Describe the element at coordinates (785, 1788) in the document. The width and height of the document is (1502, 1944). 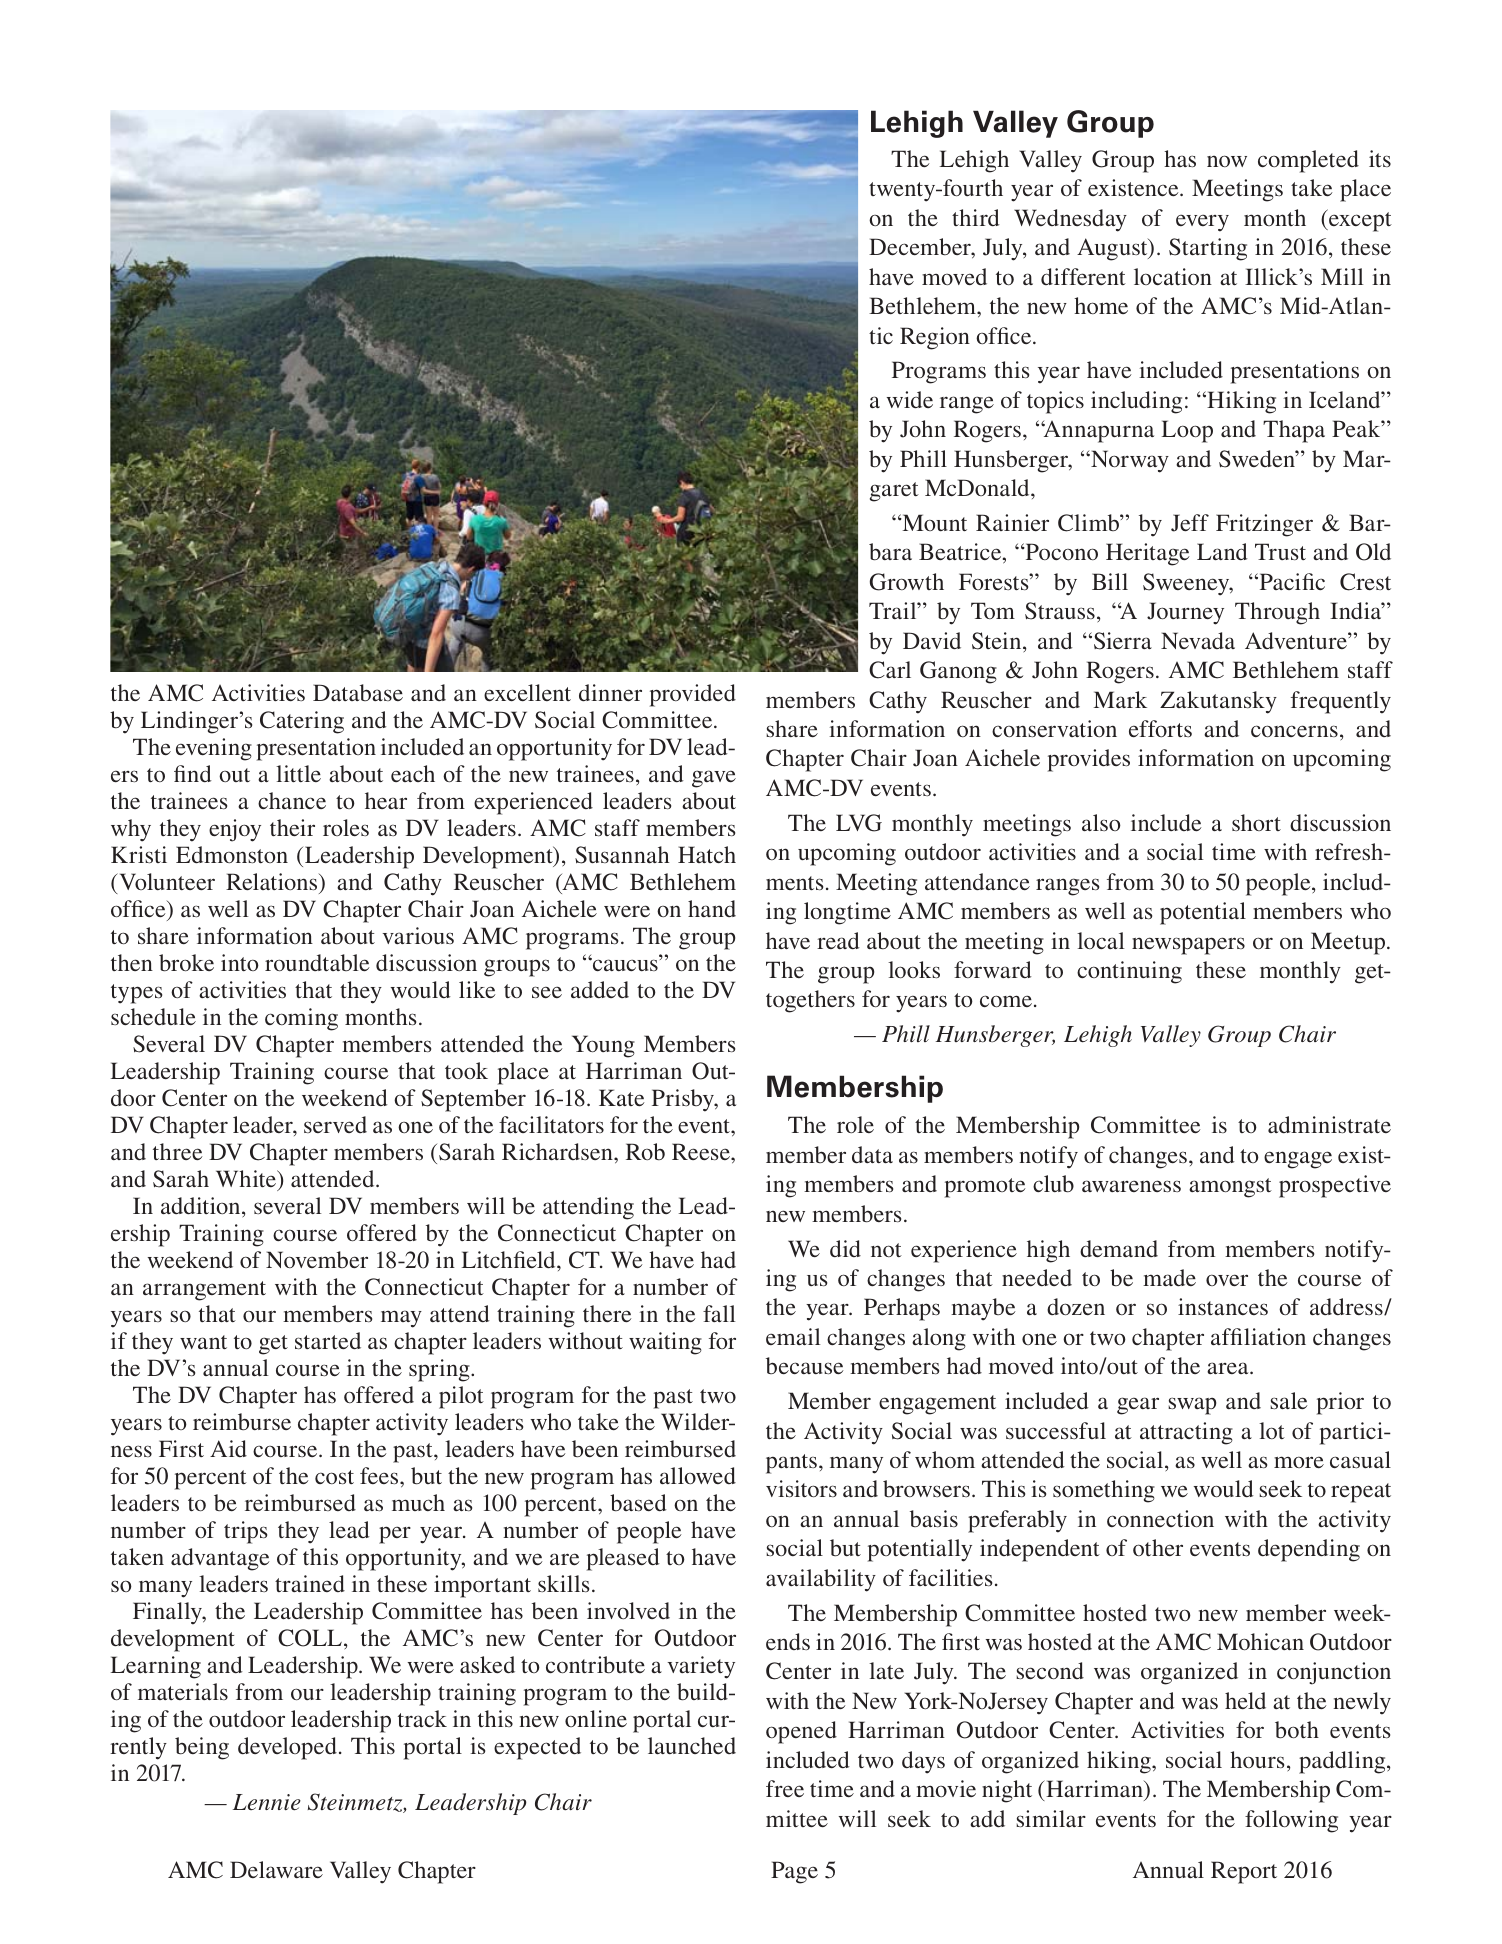
I see `free` at that location.
